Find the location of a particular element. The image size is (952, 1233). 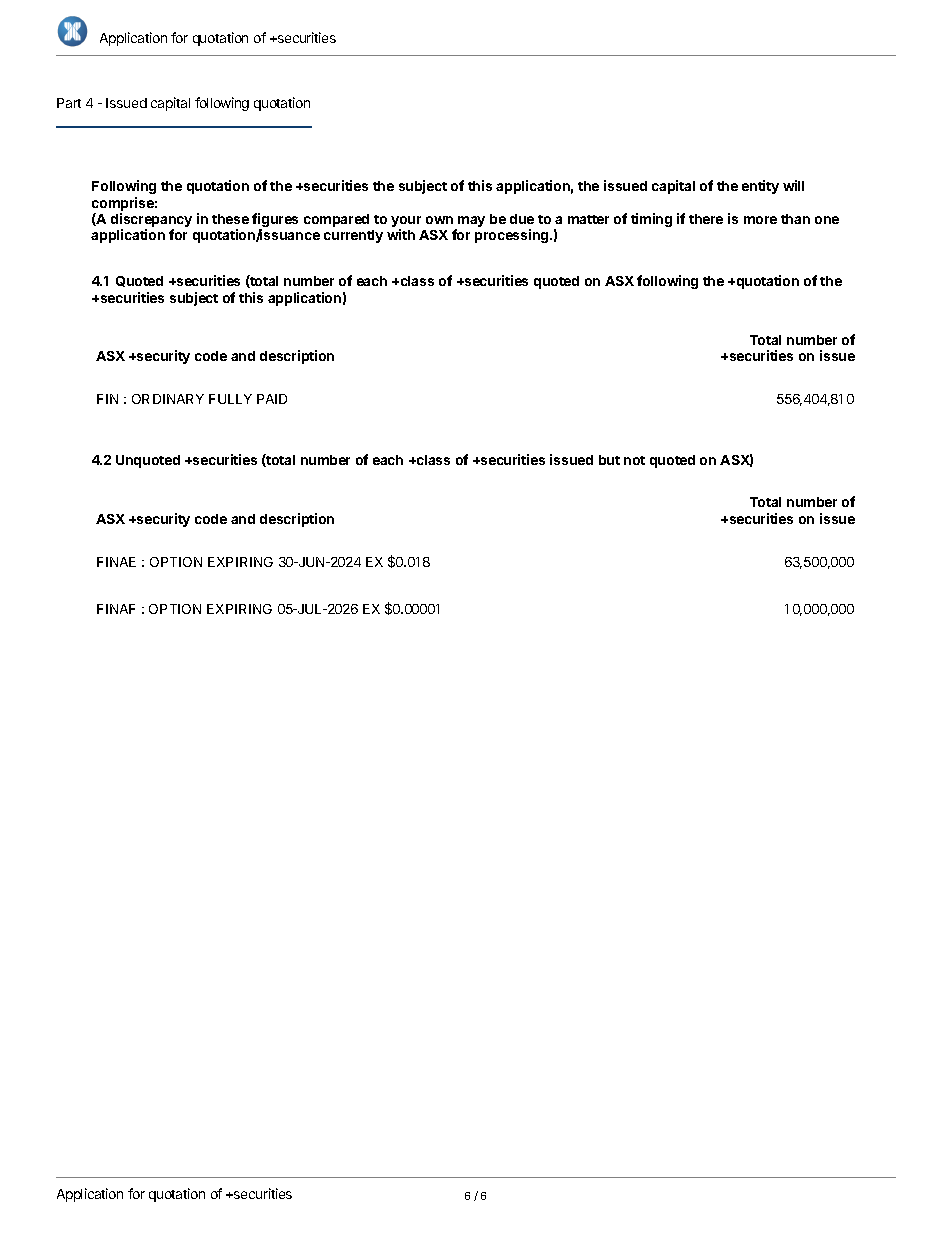

will is located at coordinates (793, 185).
